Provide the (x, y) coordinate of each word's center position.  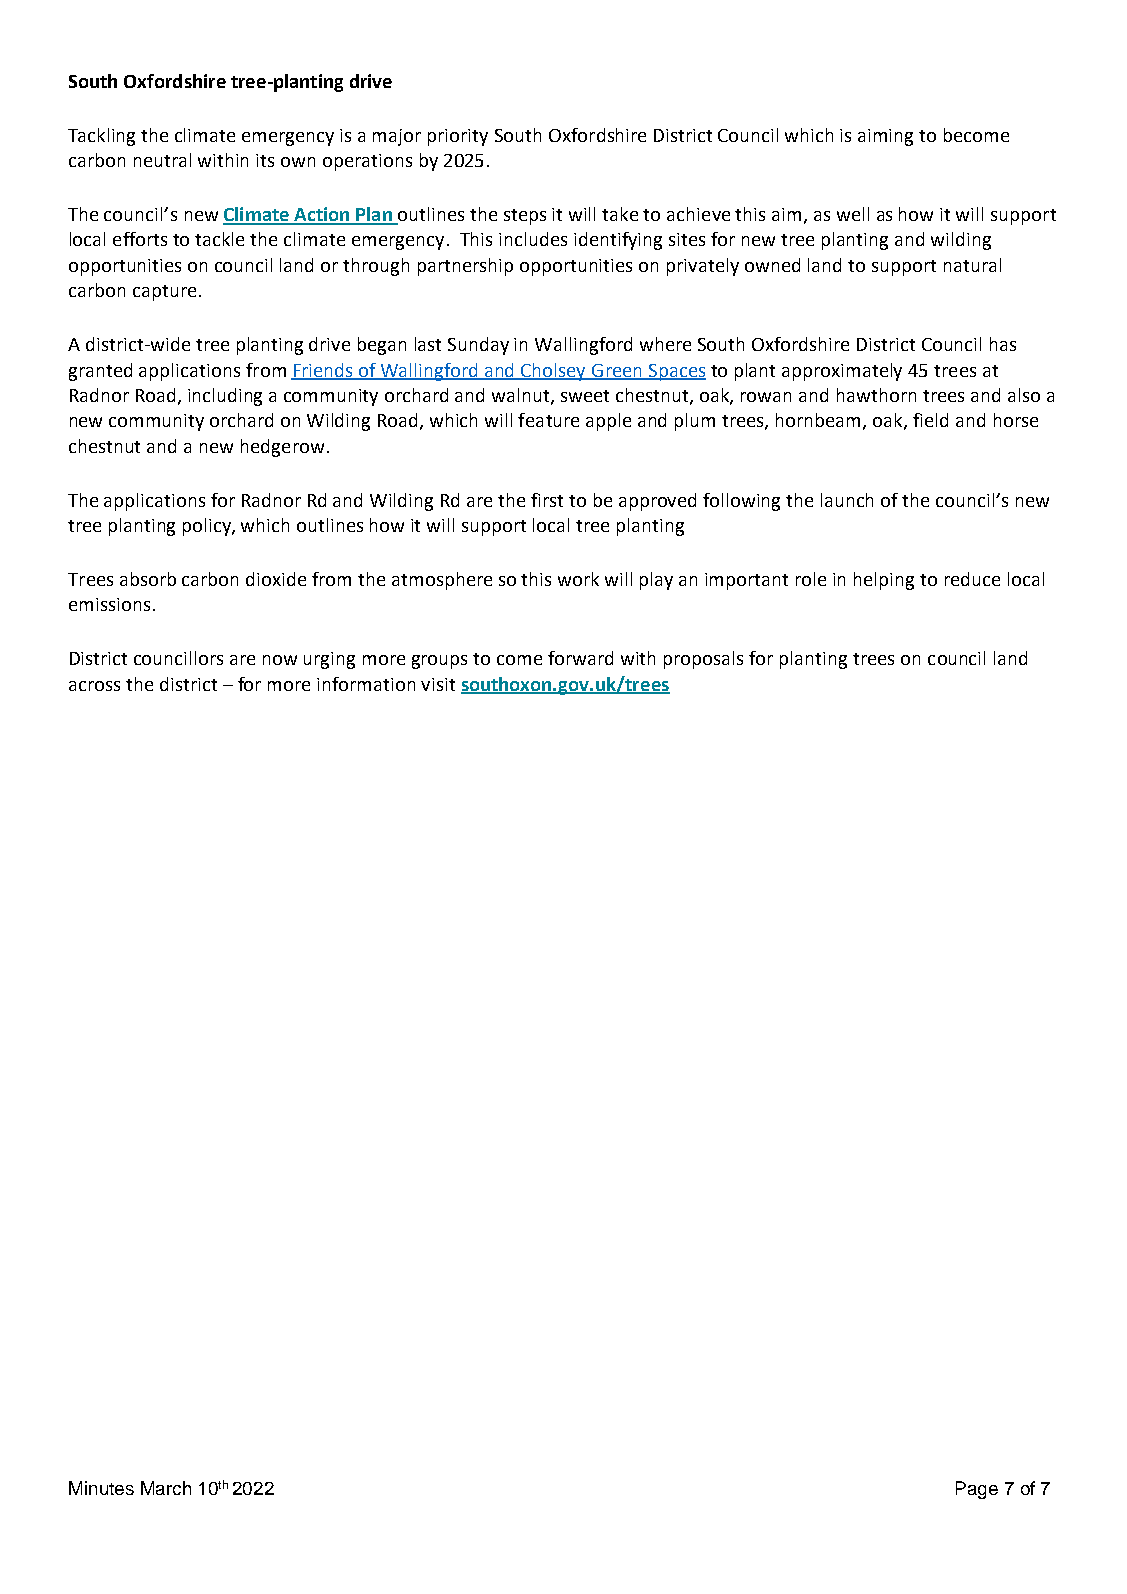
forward (580, 658)
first (547, 500)
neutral (162, 160)
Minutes (101, 1488)
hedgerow (282, 448)
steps (525, 217)
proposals (703, 660)
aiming (885, 137)
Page (977, 1490)
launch (847, 500)
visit (438, 684)
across (94, 686)
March (166, 1488)
